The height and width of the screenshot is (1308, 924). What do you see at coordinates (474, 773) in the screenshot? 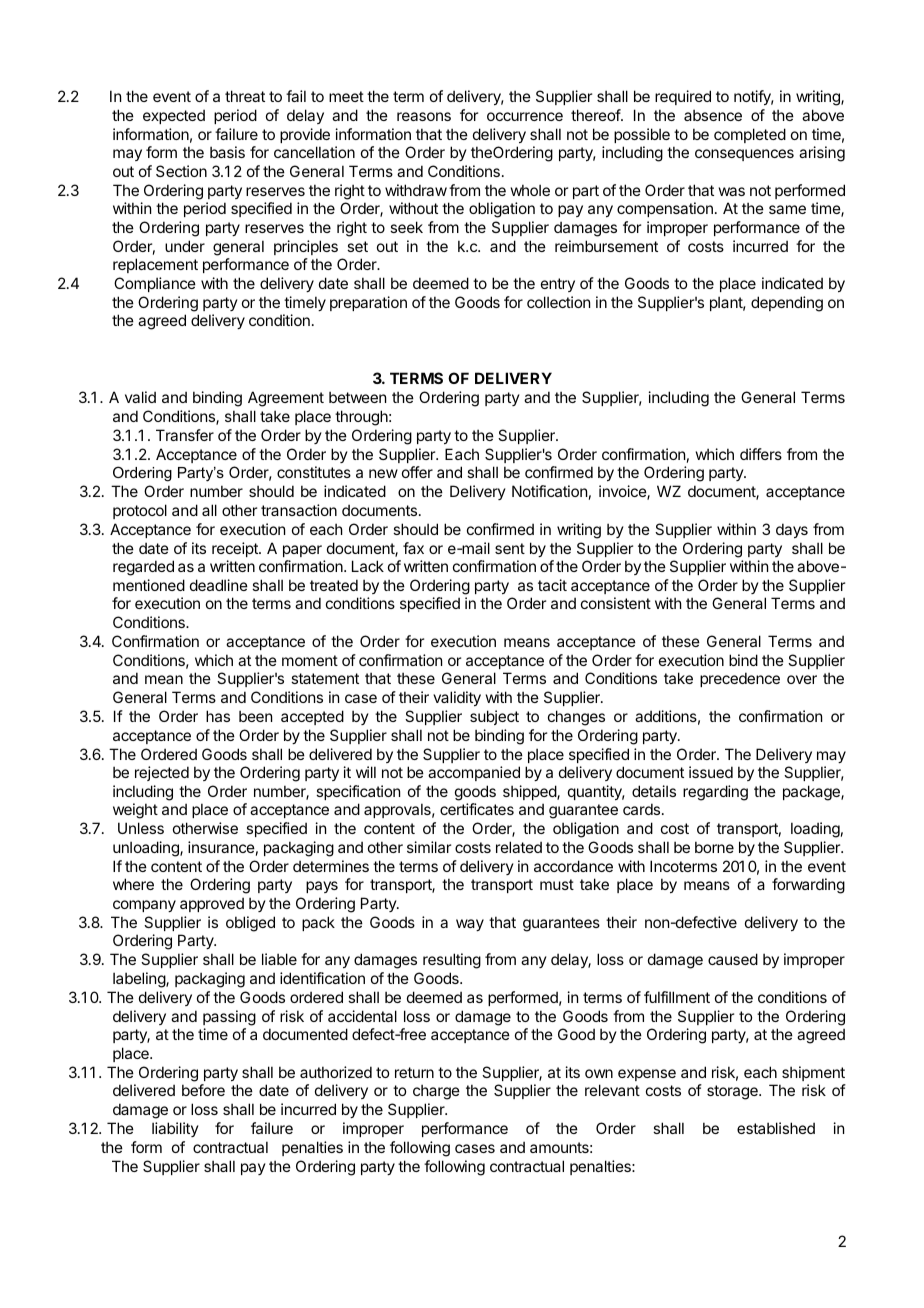
I see `accompanied` at bounding box center [474, 773].
